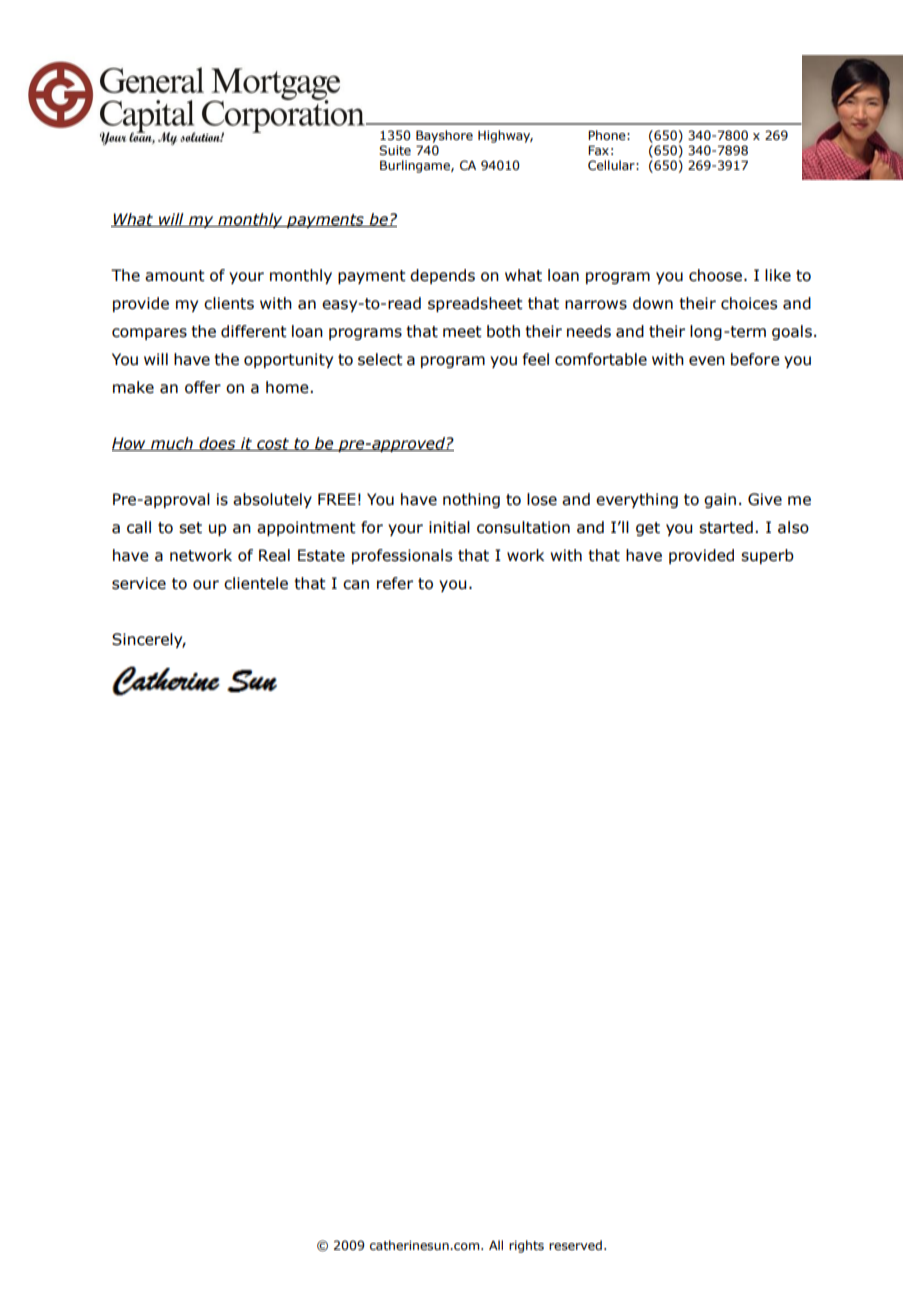 Image resolution: width=924 pixels, height=1308 pixels. Describe the element at coordinates (256, 583) in the document. I see `clientele` at that location.
